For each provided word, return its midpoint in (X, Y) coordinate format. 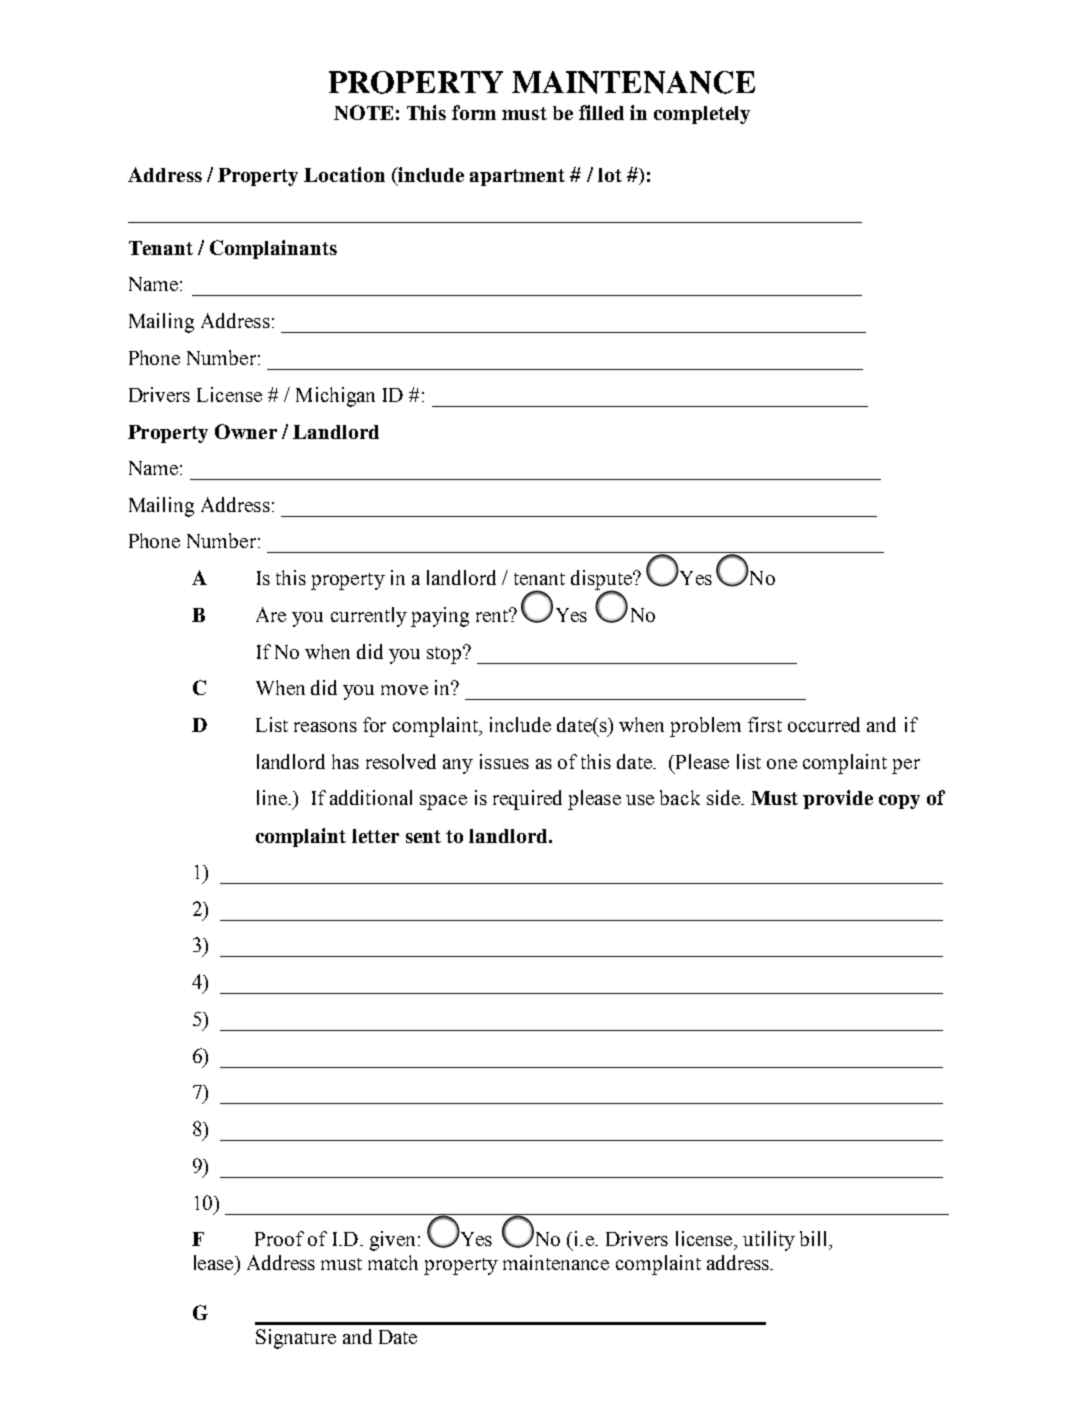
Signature (296, 1339)
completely (702, 115)
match (393, 1262)
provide (838, 799)
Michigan (335, 397)
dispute (602, 581)
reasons (325, 727)
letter (375, 836)
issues (504, 761)
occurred (824, 724)
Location (344, 174)
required (527, 800)
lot (610, 175)
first (765, 724)
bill (815, 1238)
